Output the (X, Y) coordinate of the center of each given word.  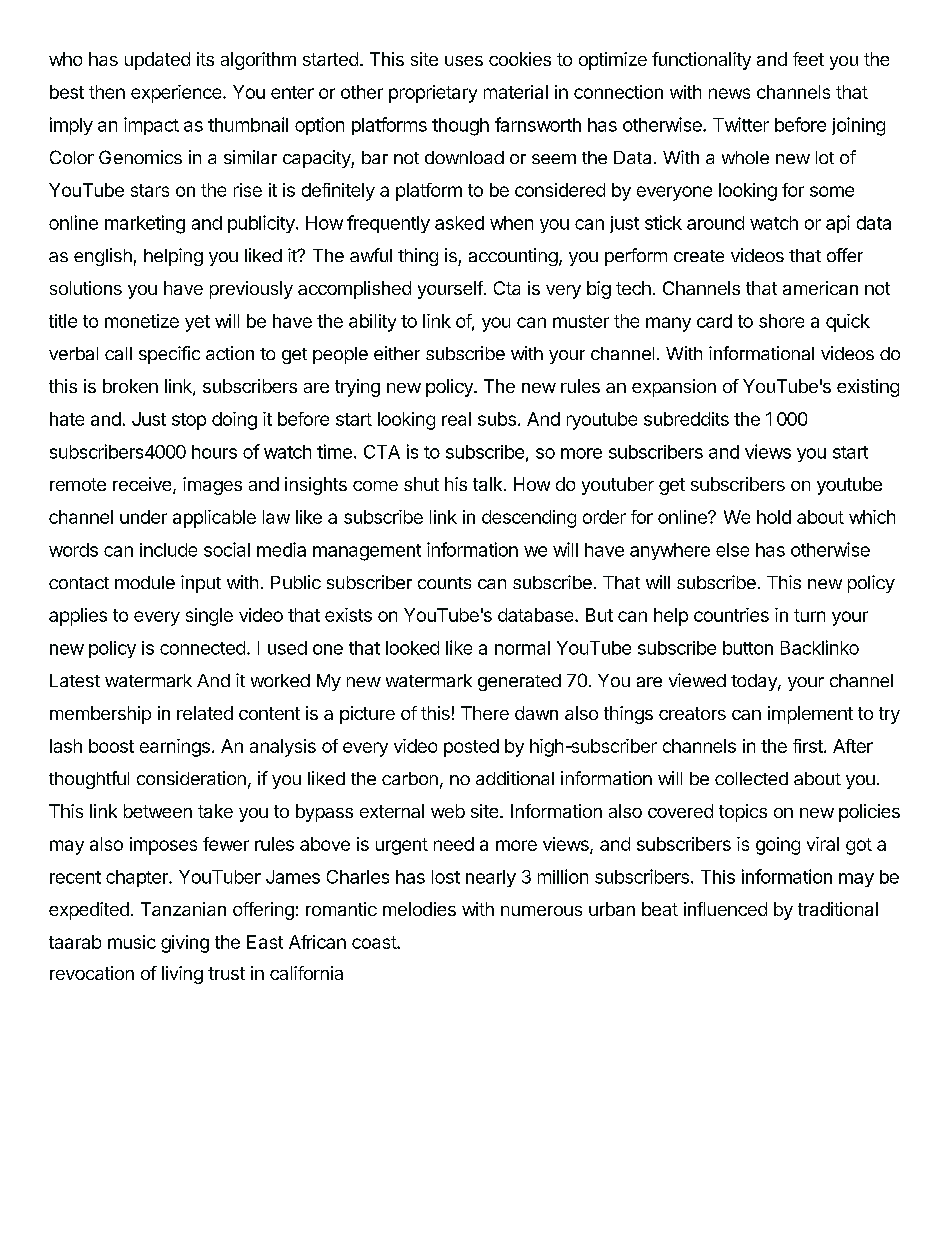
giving (185, 944)
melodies (419, 909)
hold (774, 517)
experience (177, 94)
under (143, 517)
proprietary (433, 94)
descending (529, 519)
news (729, 93)
